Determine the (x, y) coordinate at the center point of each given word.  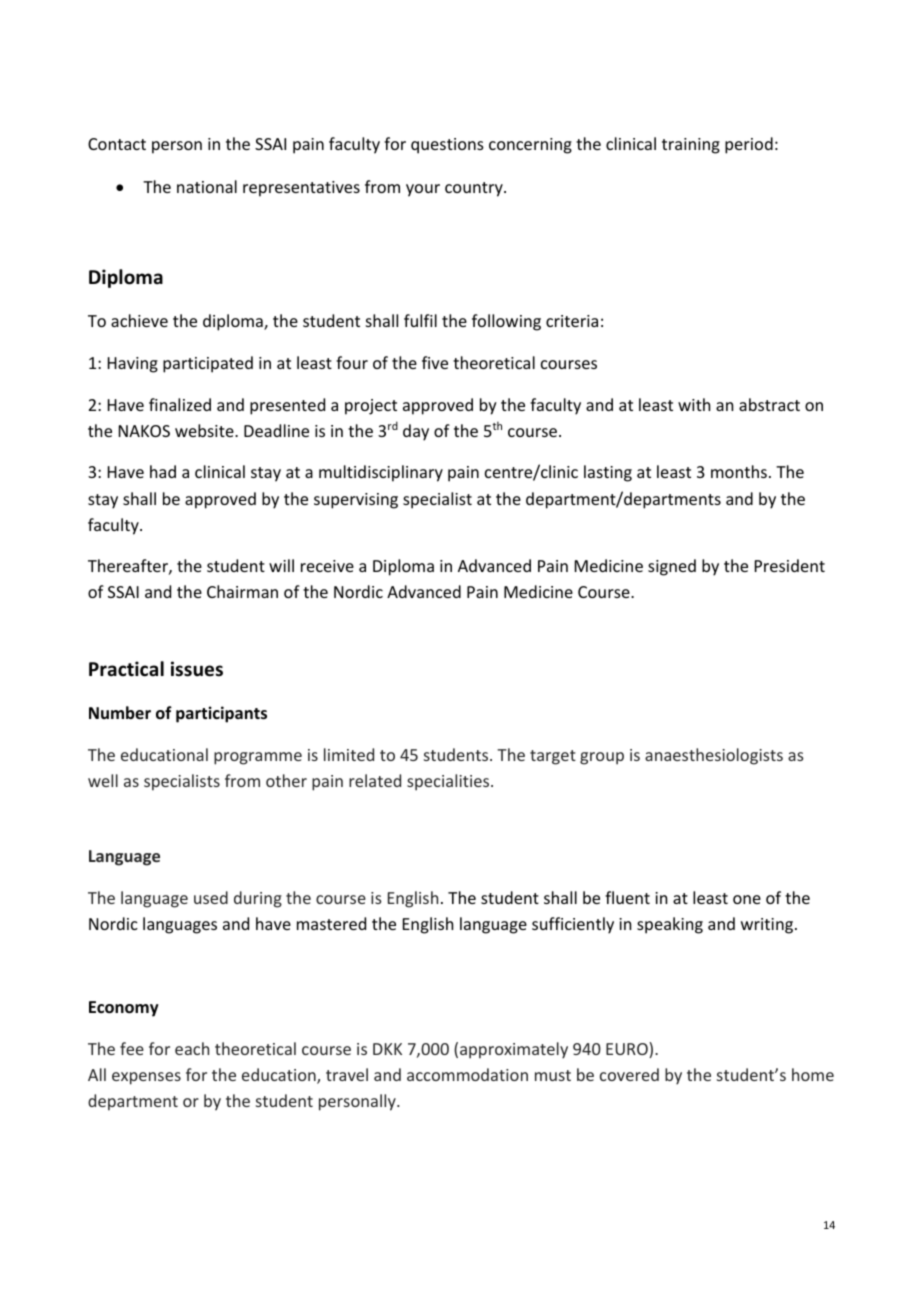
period (749, 145)
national (207, 186)
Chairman (242, 591)
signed (672, 567)
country (475, 189)
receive (327, 566)
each (192, 1048)
